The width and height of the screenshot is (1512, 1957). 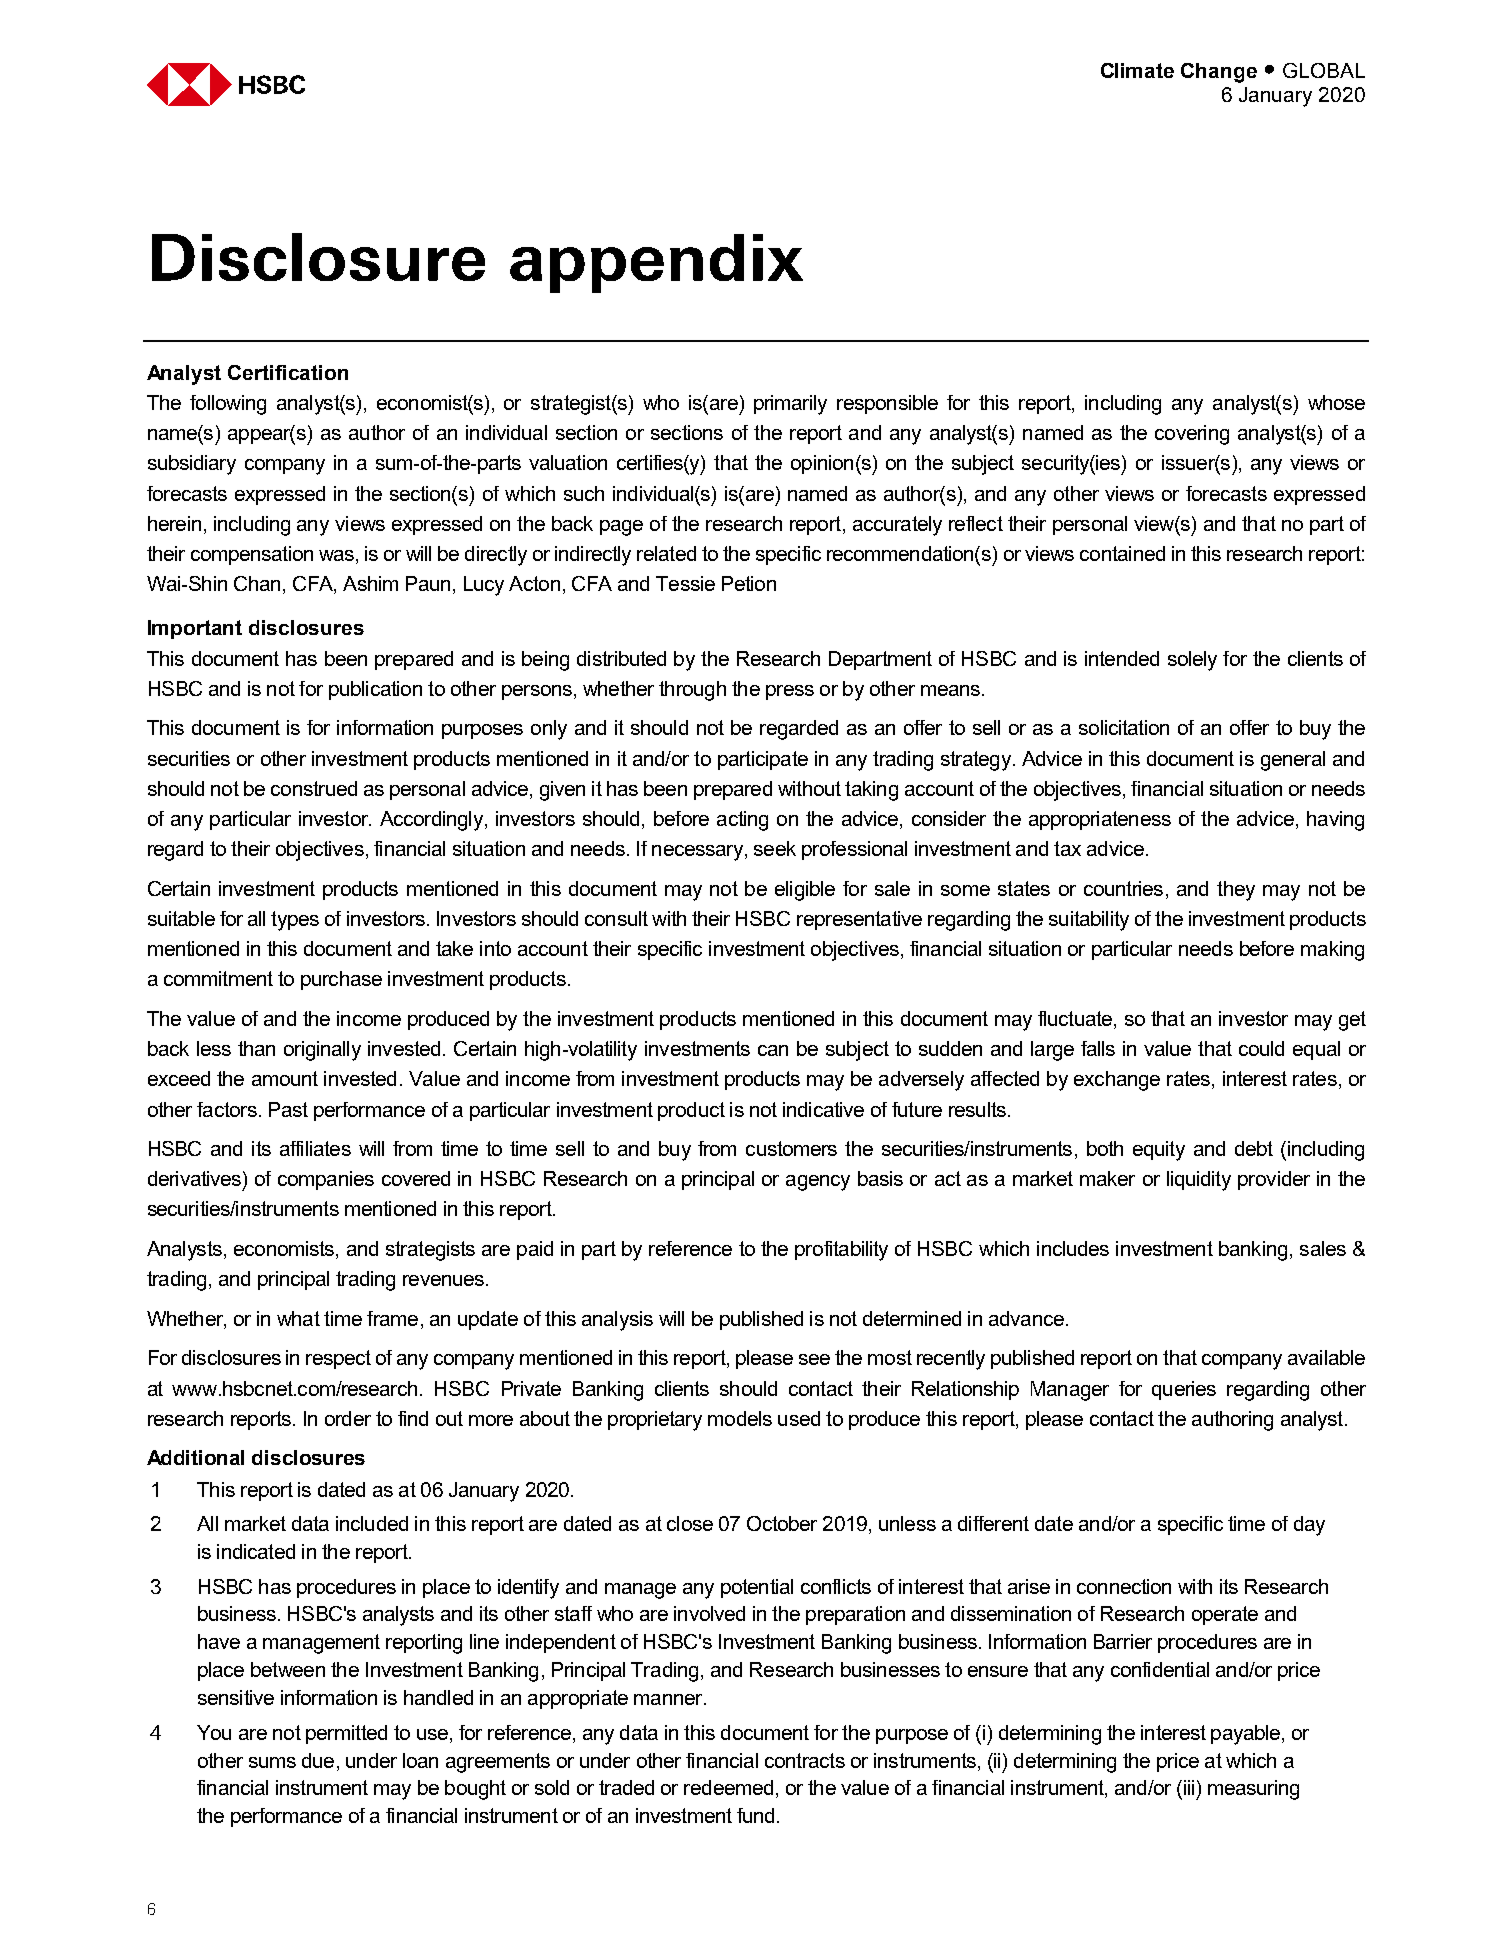 What do you see at coordinates (692, 691) in the screenshot?
I see `through` at bounding box center [692, 691].
